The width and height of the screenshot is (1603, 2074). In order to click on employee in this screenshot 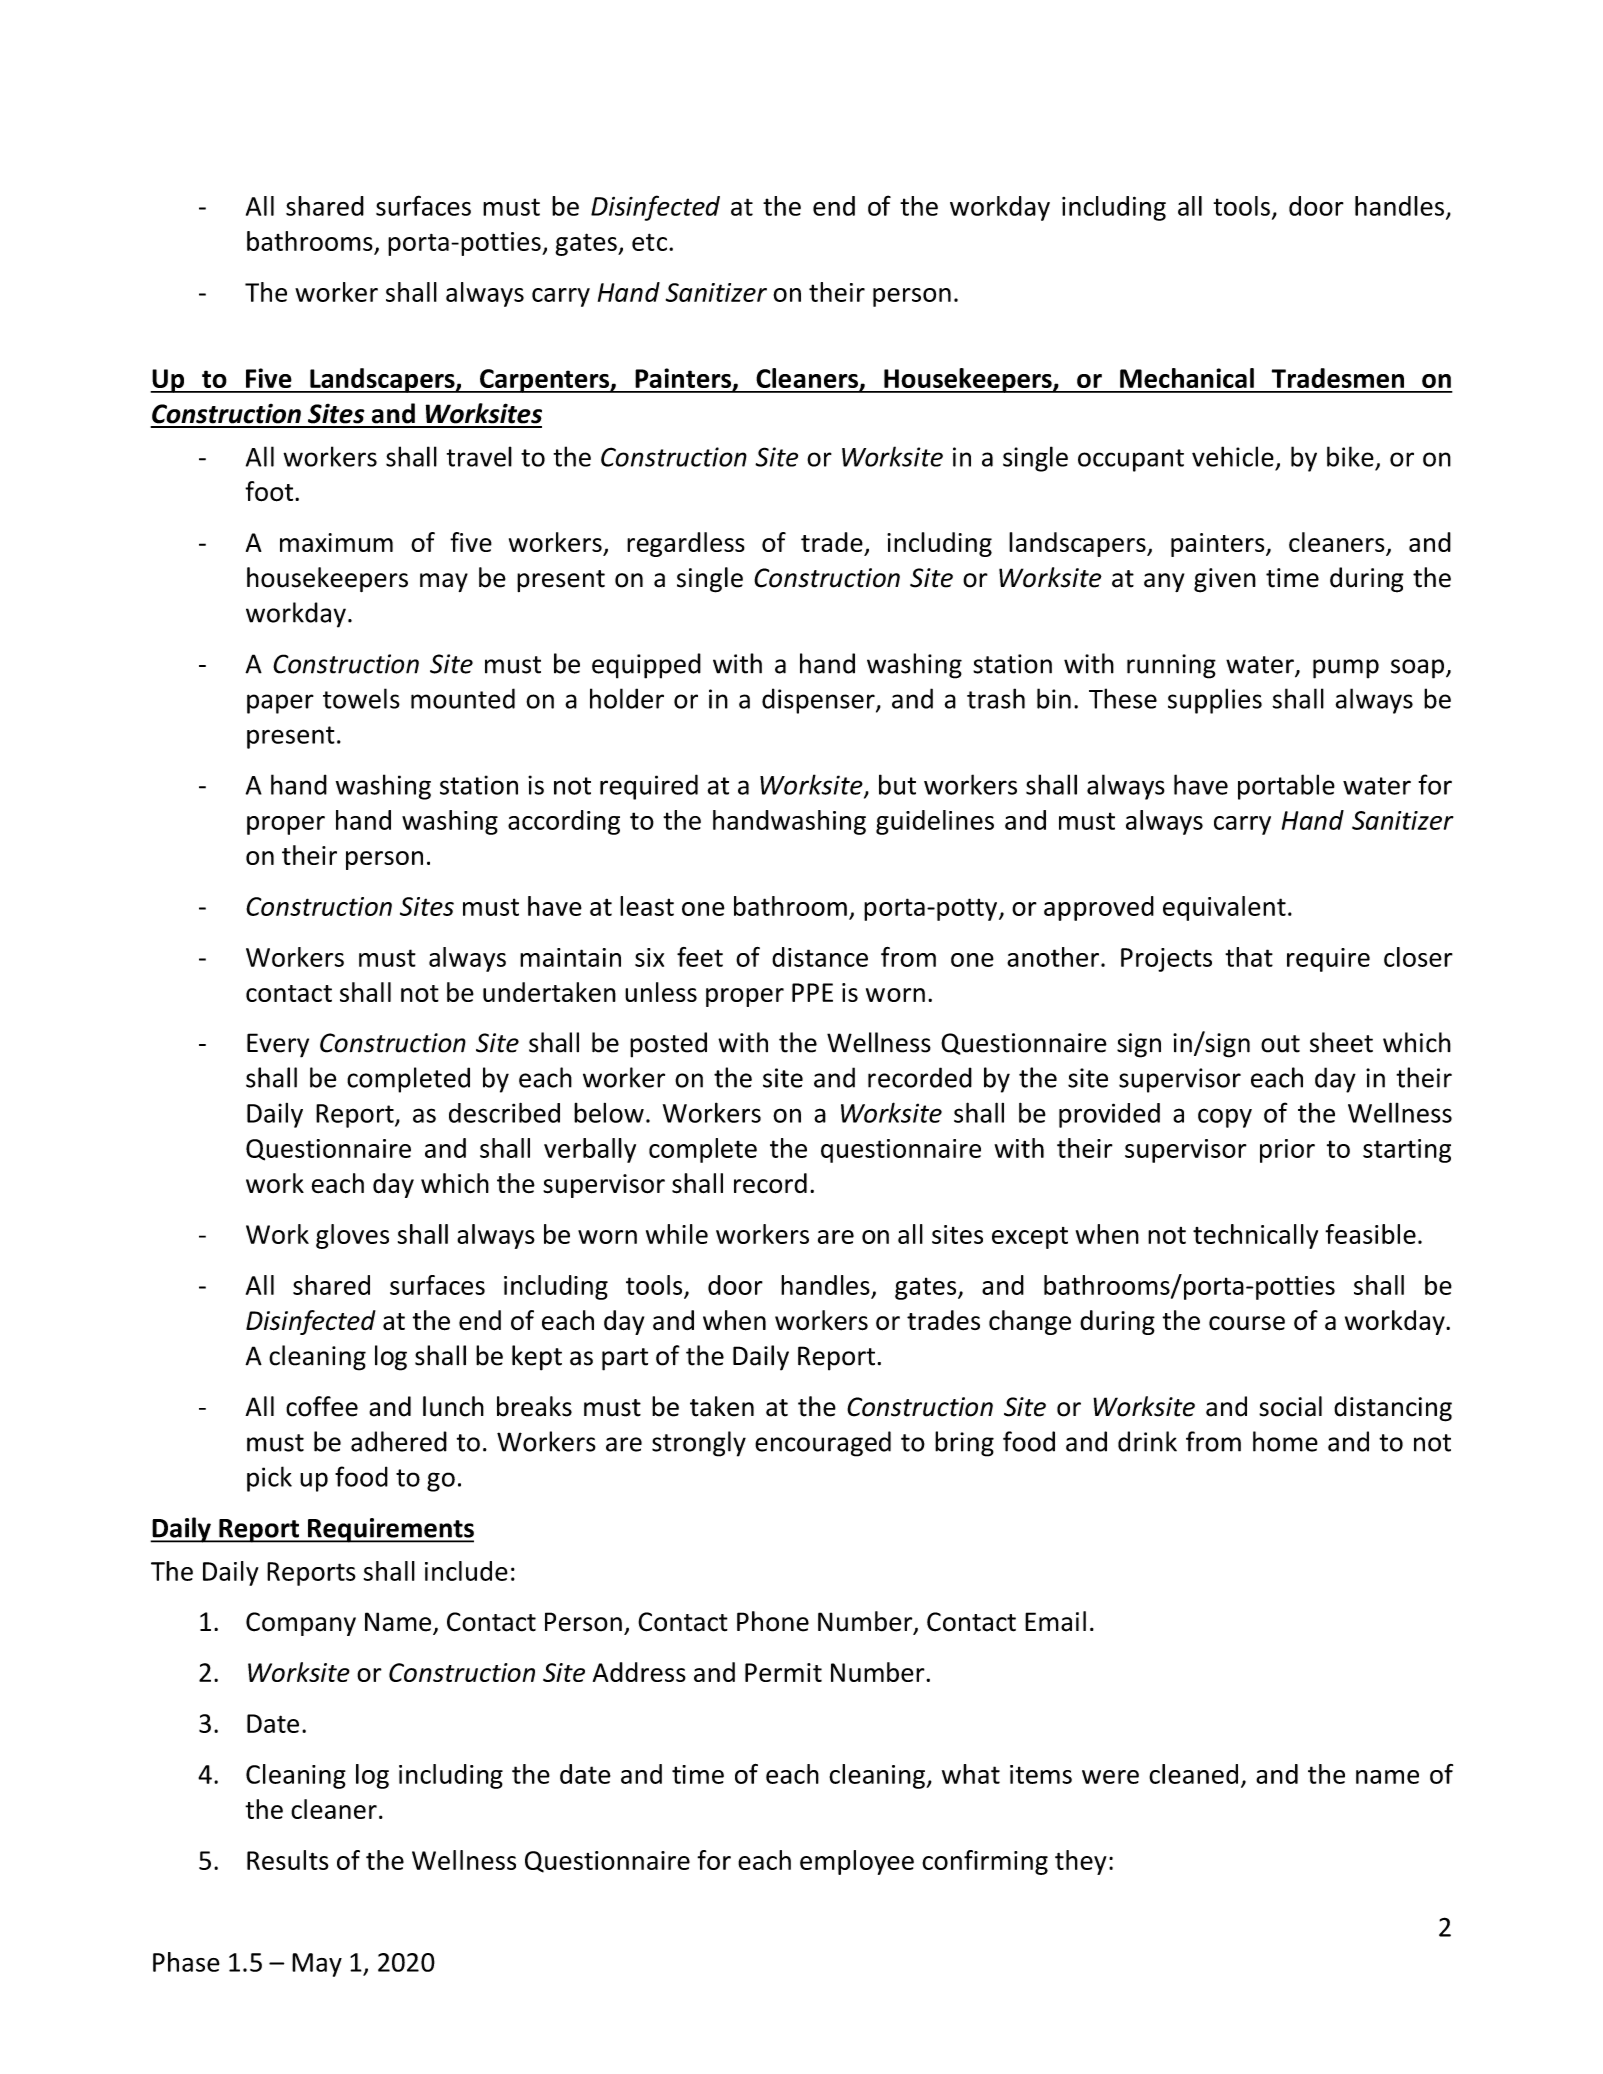, I will do `click(857, 1862)`.
